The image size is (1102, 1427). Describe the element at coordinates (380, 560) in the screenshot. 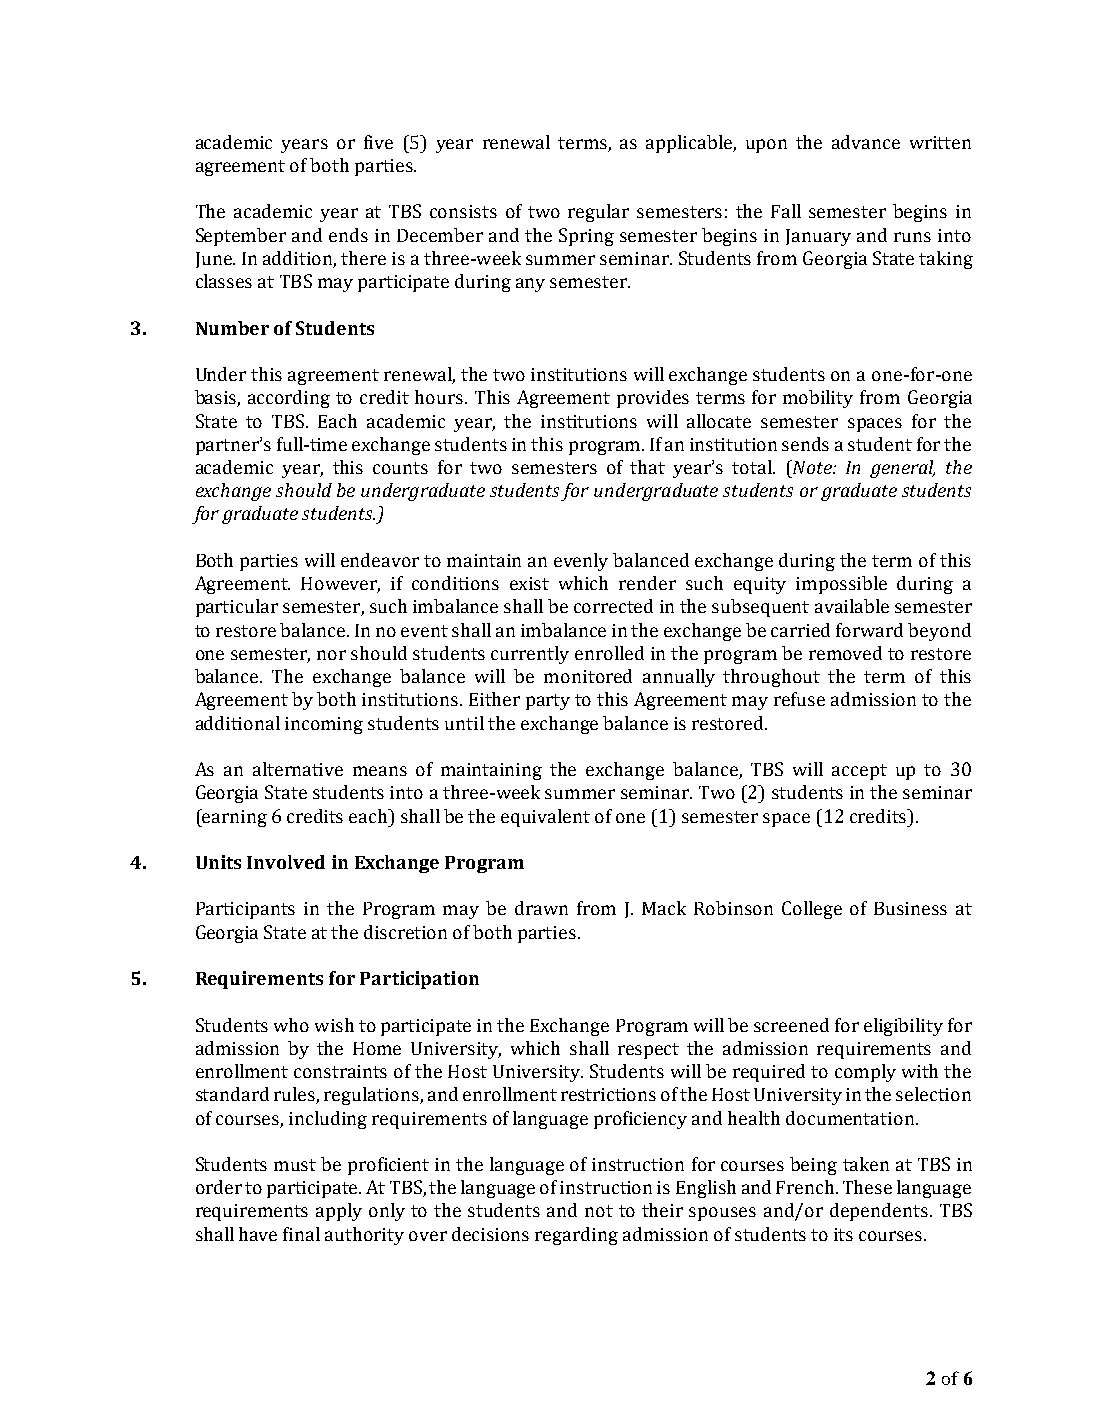

I see `endeavor` at that location.
